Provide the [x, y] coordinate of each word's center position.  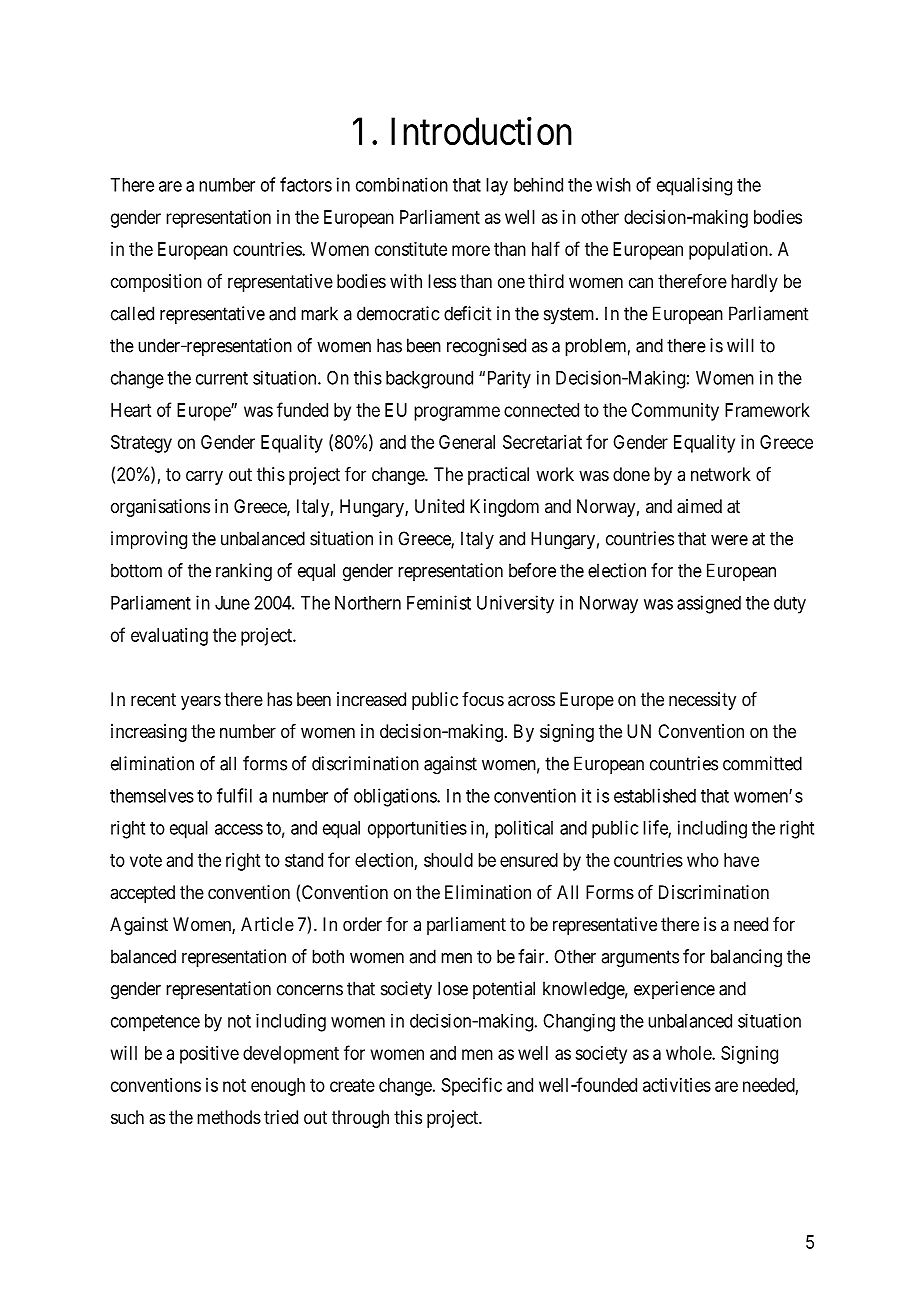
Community [675, 412]
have [741, 860]
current [222, 378]
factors [306, 184]
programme [457, 413]
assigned [709, 604]
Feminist [439, 602]
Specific [472, 1086]
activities [677, 1085]
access [239, 829]
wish [613, 184]
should [448, 860]
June [232, 603]
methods [229, 1117]
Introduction [481, 131]
